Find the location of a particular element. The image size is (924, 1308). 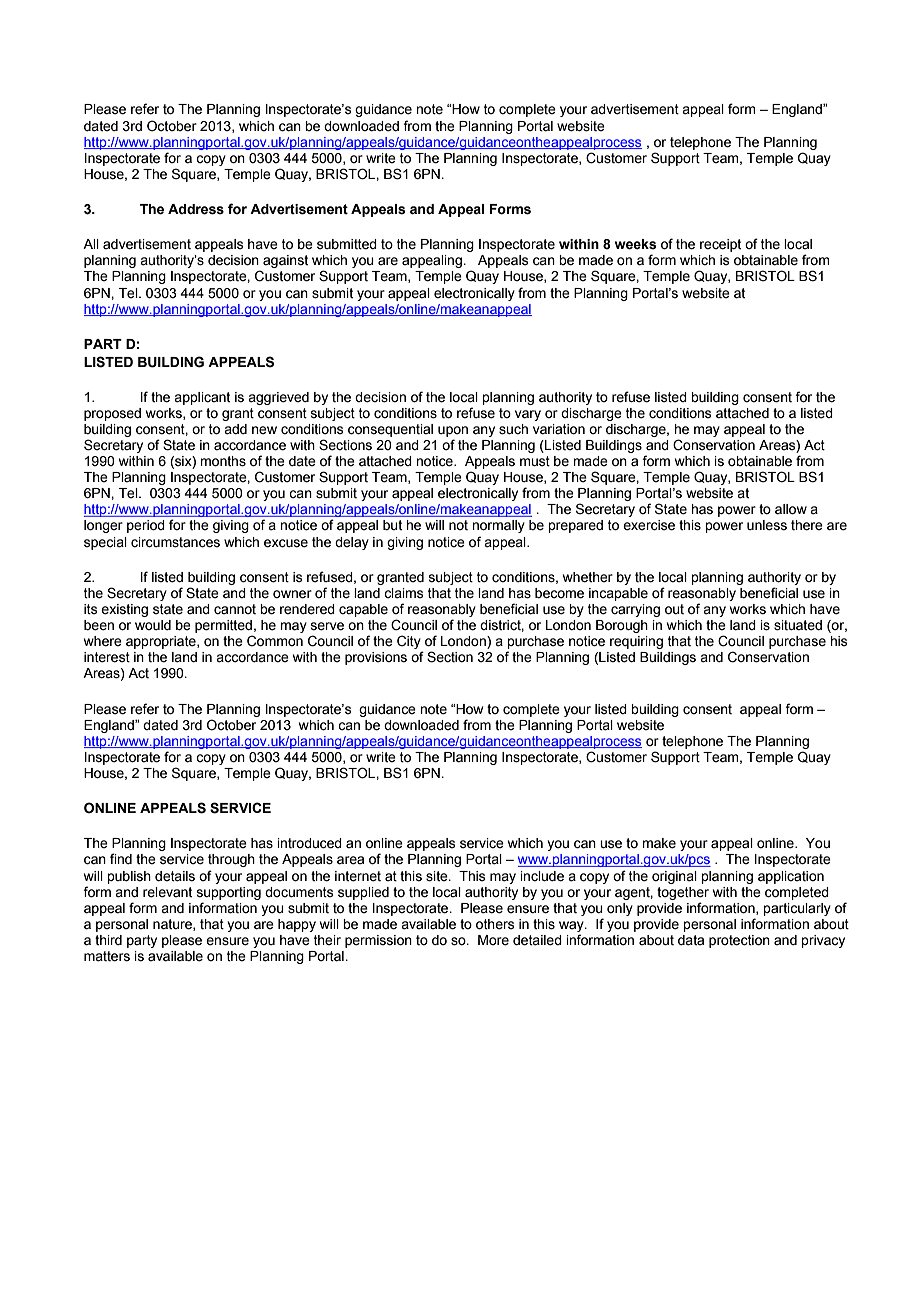

interest is located at coordinates (107, 657).
